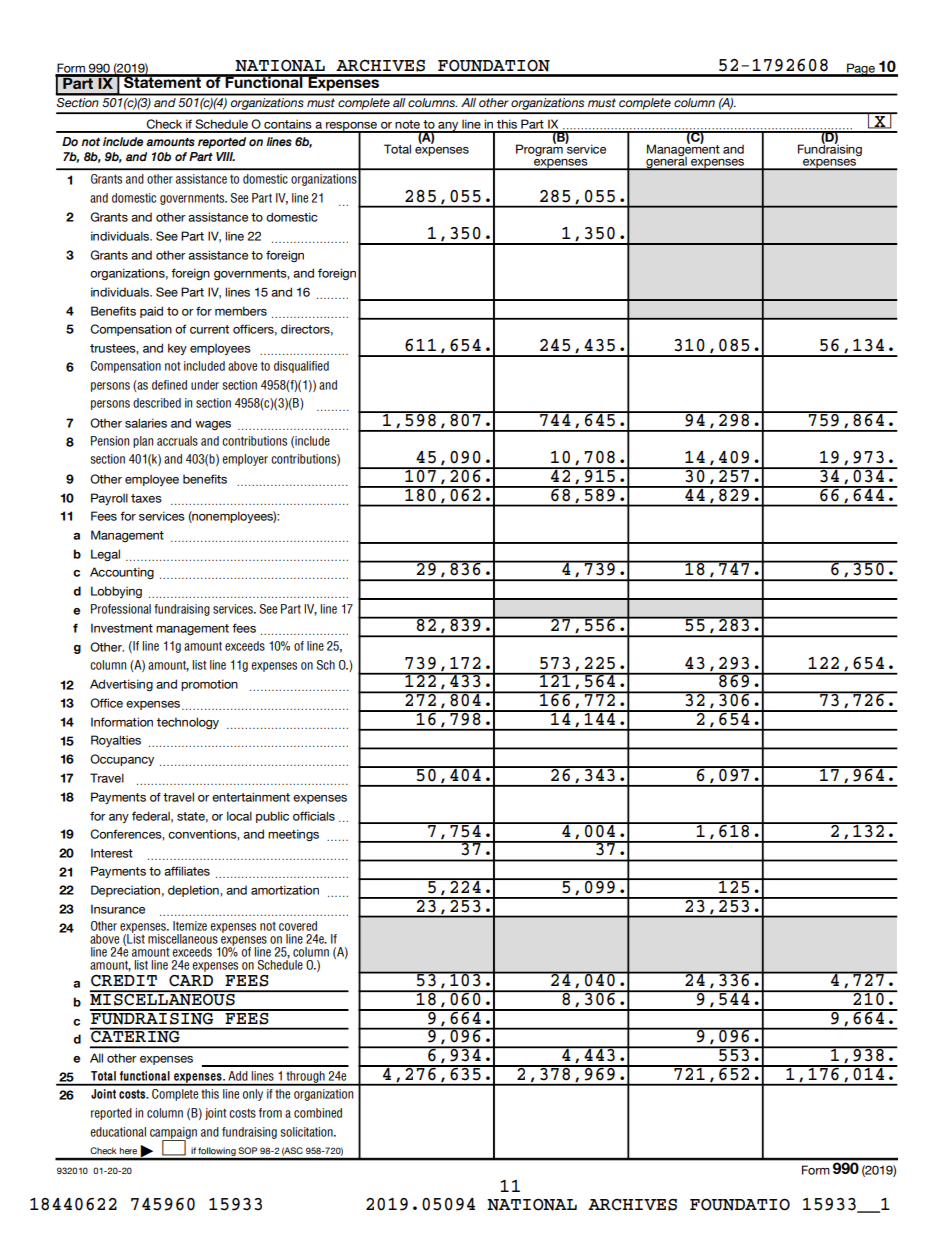 This page has width=952, height=1233. What do you see at coordinates (128, 1151) in the page?
I see `here` at bounding box center [128, 1151].
